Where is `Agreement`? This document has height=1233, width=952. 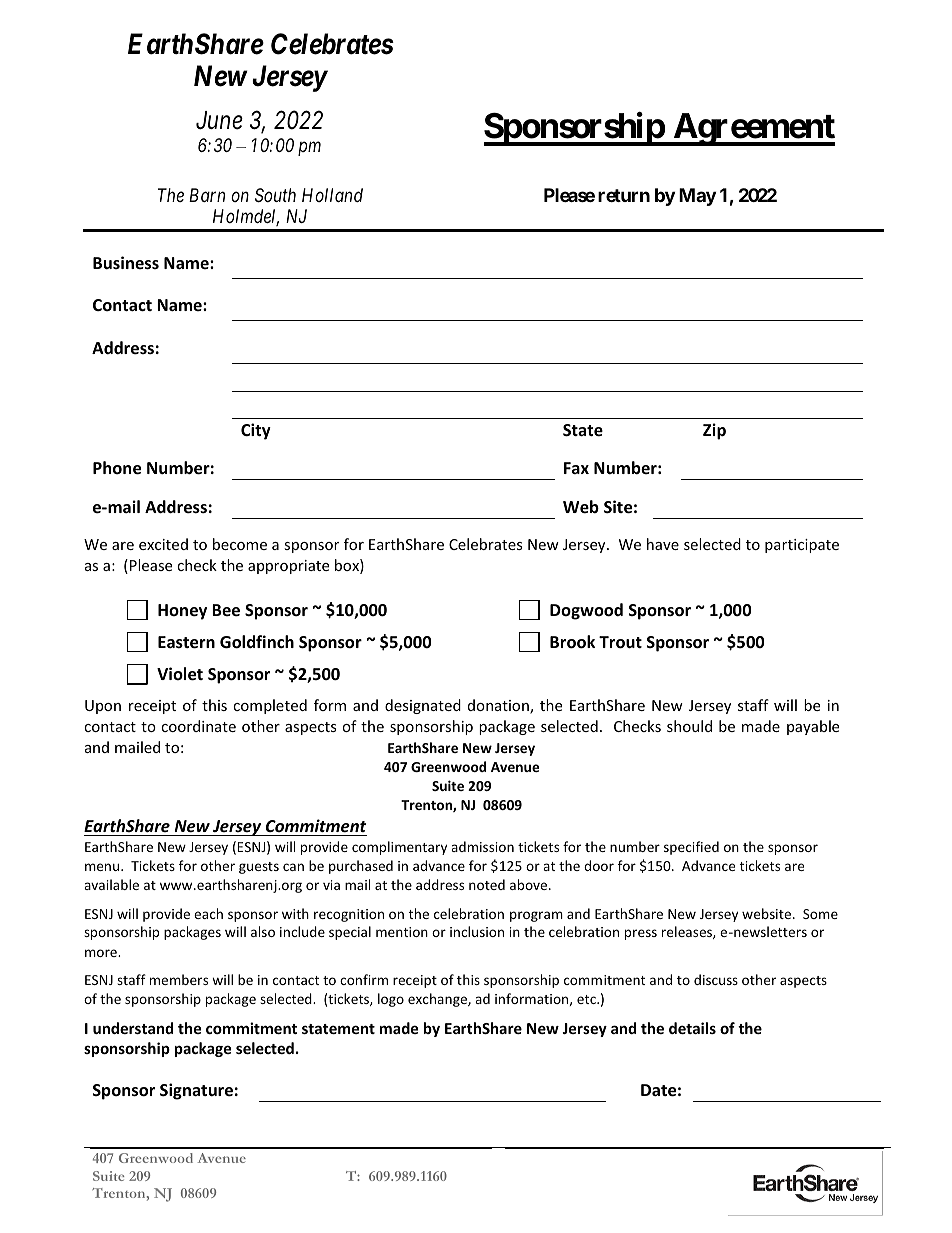
Agreement is located at coordinates (753, 129).
